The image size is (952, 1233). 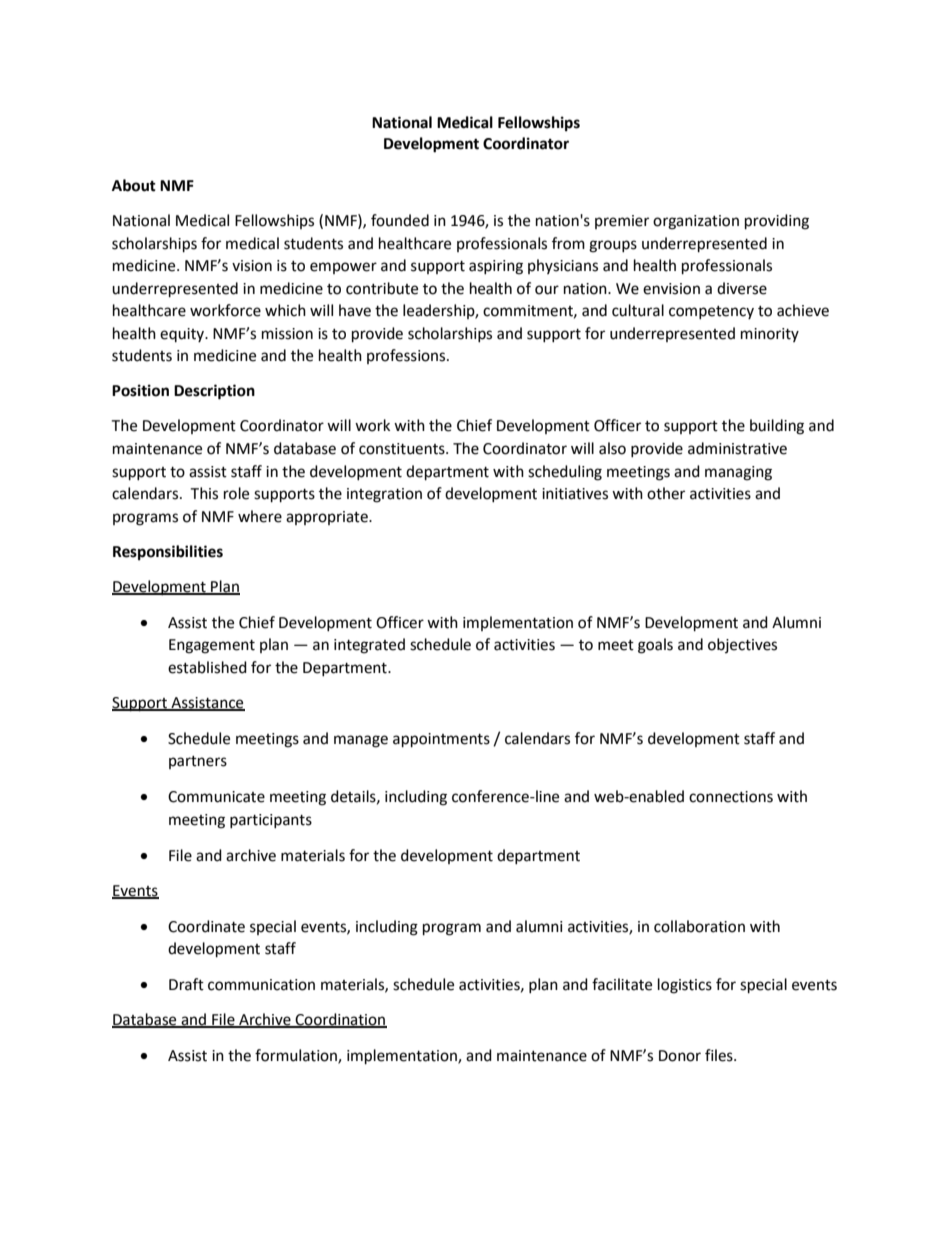 I want to click on objectives, so click(x=742, y=645).
